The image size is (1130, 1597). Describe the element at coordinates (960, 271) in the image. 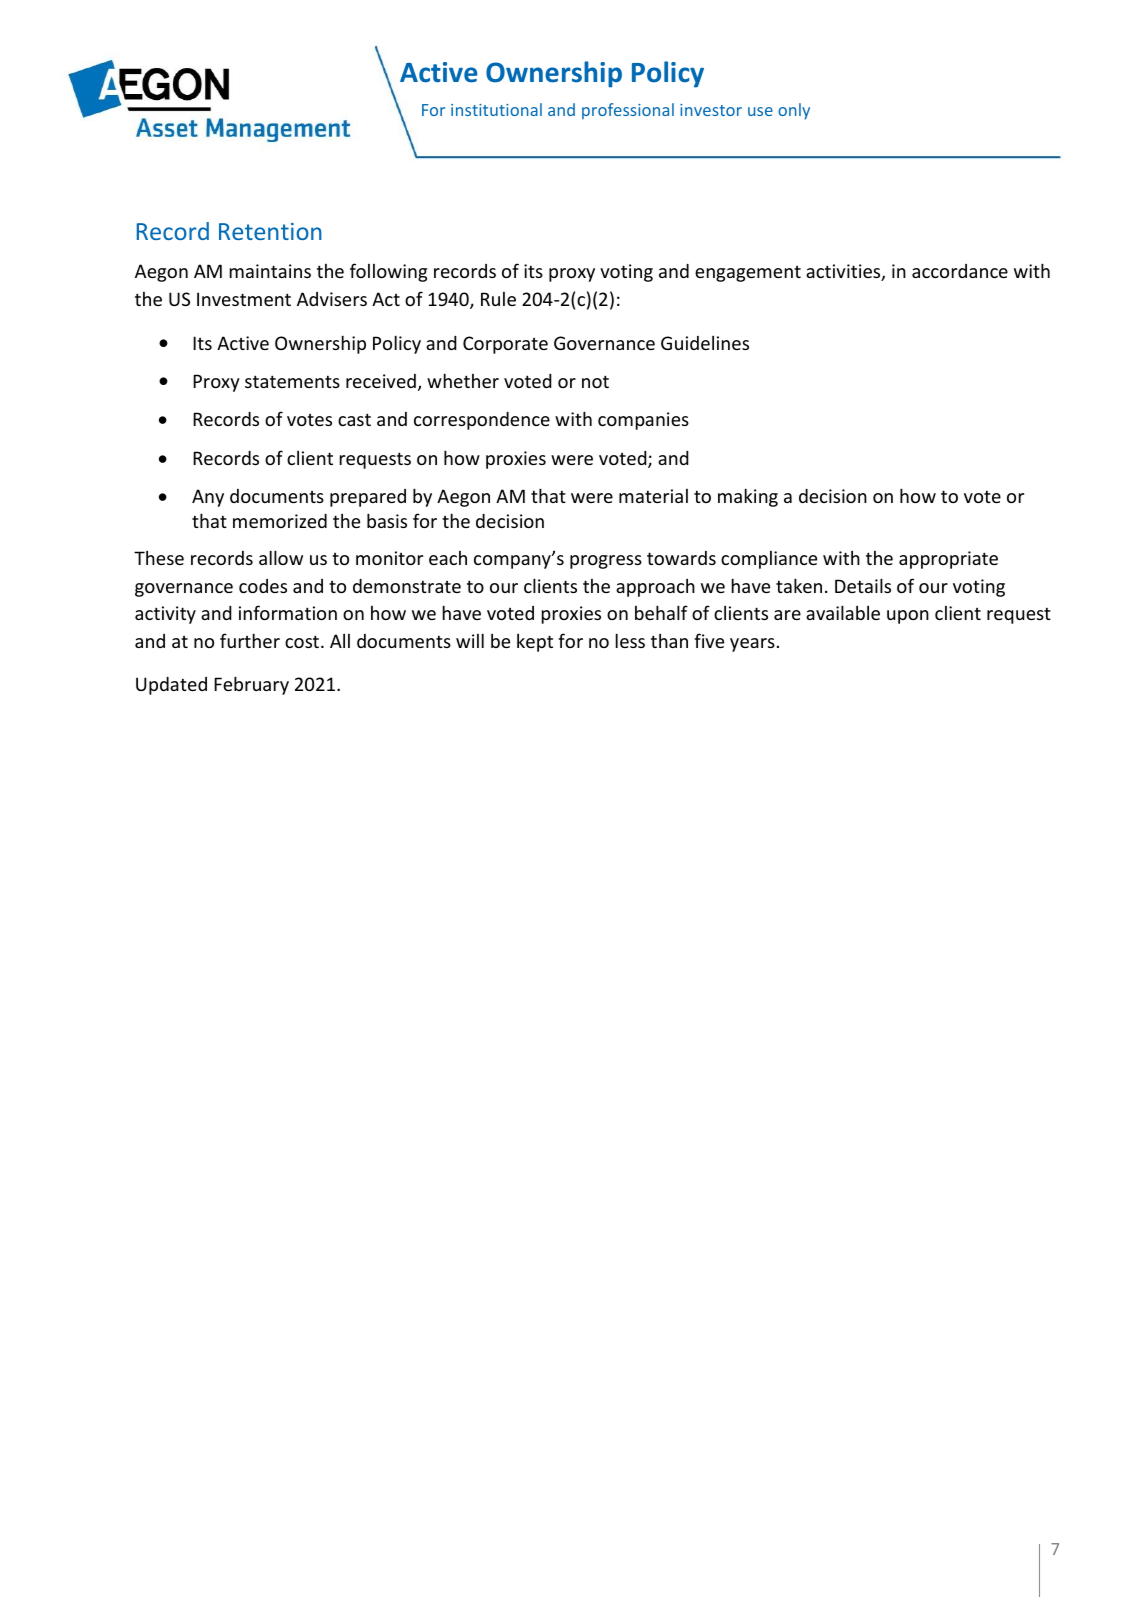

I see `accordance` at that location.
